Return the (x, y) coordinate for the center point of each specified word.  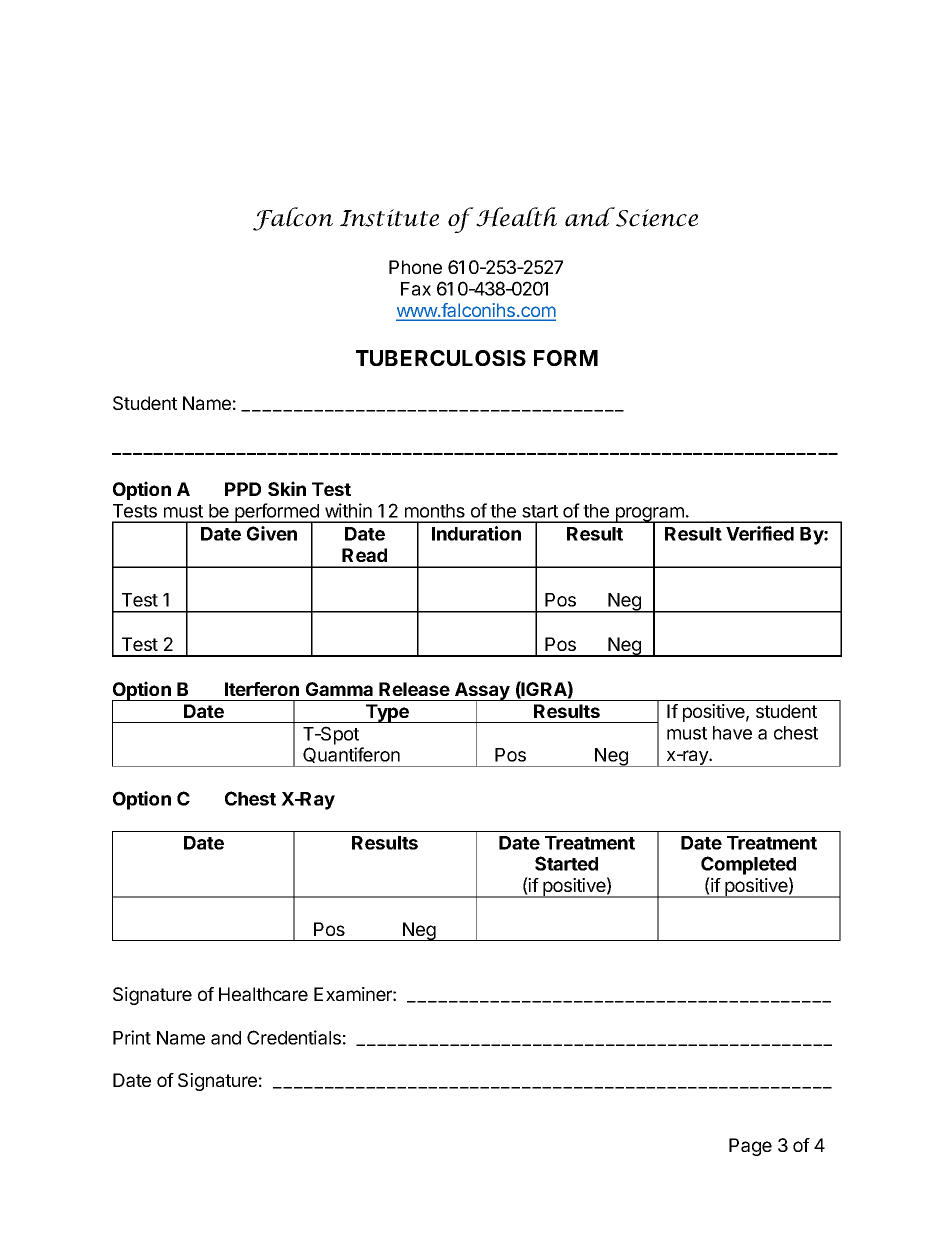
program (649, 515)
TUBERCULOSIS (441, 358)
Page (750, 1147)
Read (364, 555)
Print (132, 1037)
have (732, 733)
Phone (415, 267)
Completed (748, 865)
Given (272, 533)
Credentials (294, 1037)
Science (656, 217)
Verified (760, 533)
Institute (389, 218)
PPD (243, 489)
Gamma (339, 689)
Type (387, 713)
